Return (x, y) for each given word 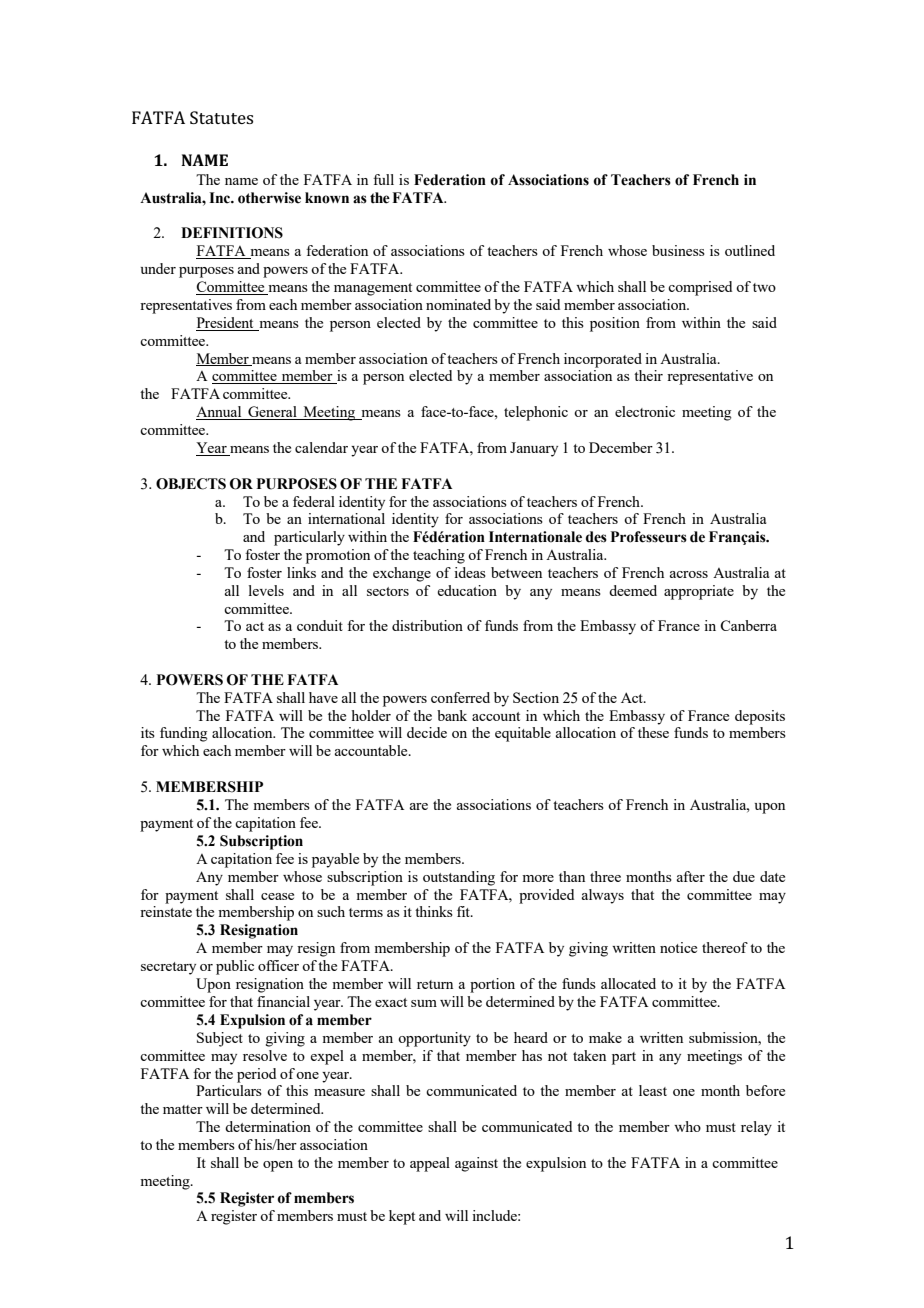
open (278, 1166)
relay (756, 1128)
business (678, 250)
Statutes (221, 117)
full (383, 179)
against (476, 1164)
